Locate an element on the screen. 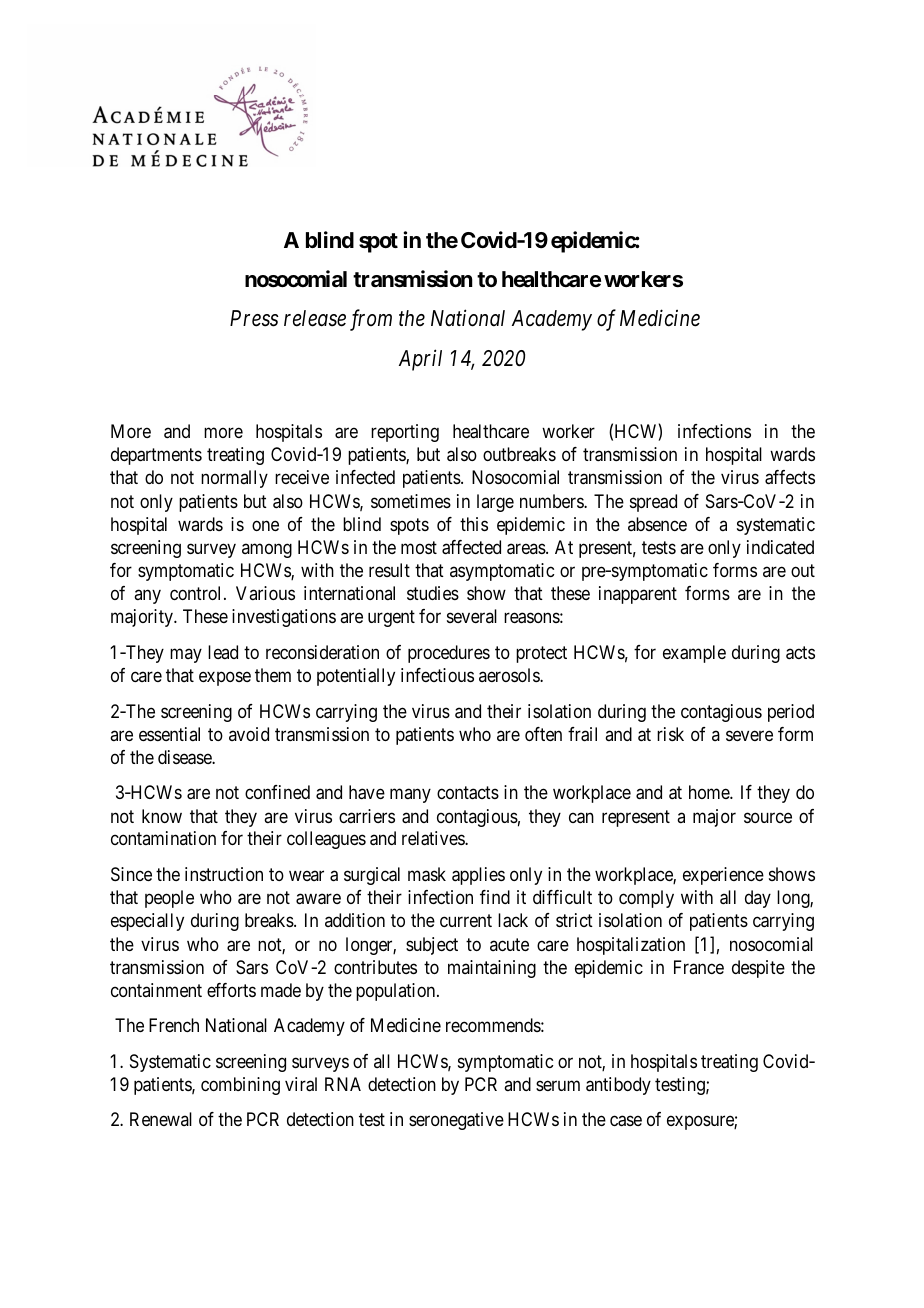  severe is located at coordinates (749, 735).
